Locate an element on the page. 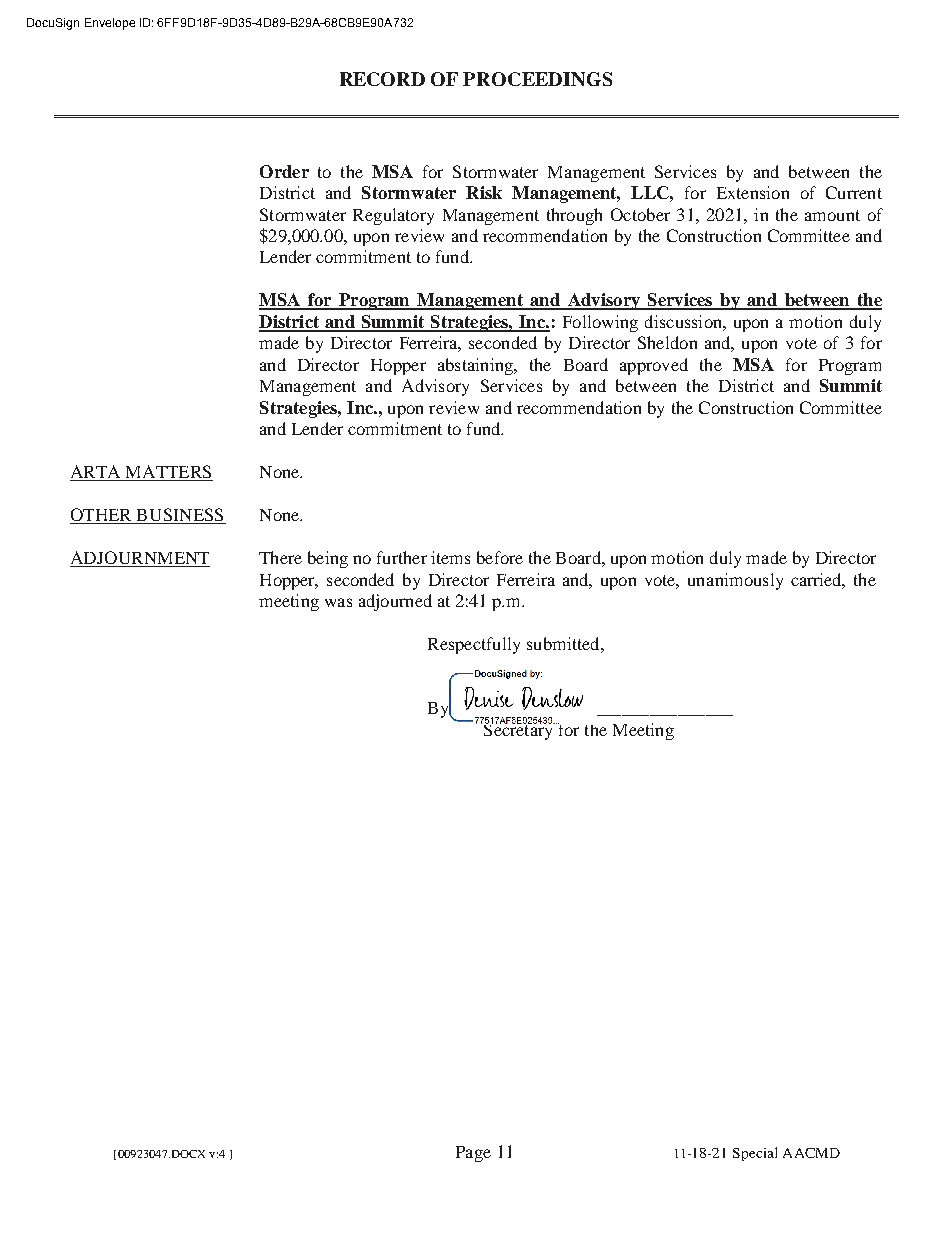 Image resolution: width=952 pixels, height=1233 pixels. carried is located at coordinates (818, 580).
